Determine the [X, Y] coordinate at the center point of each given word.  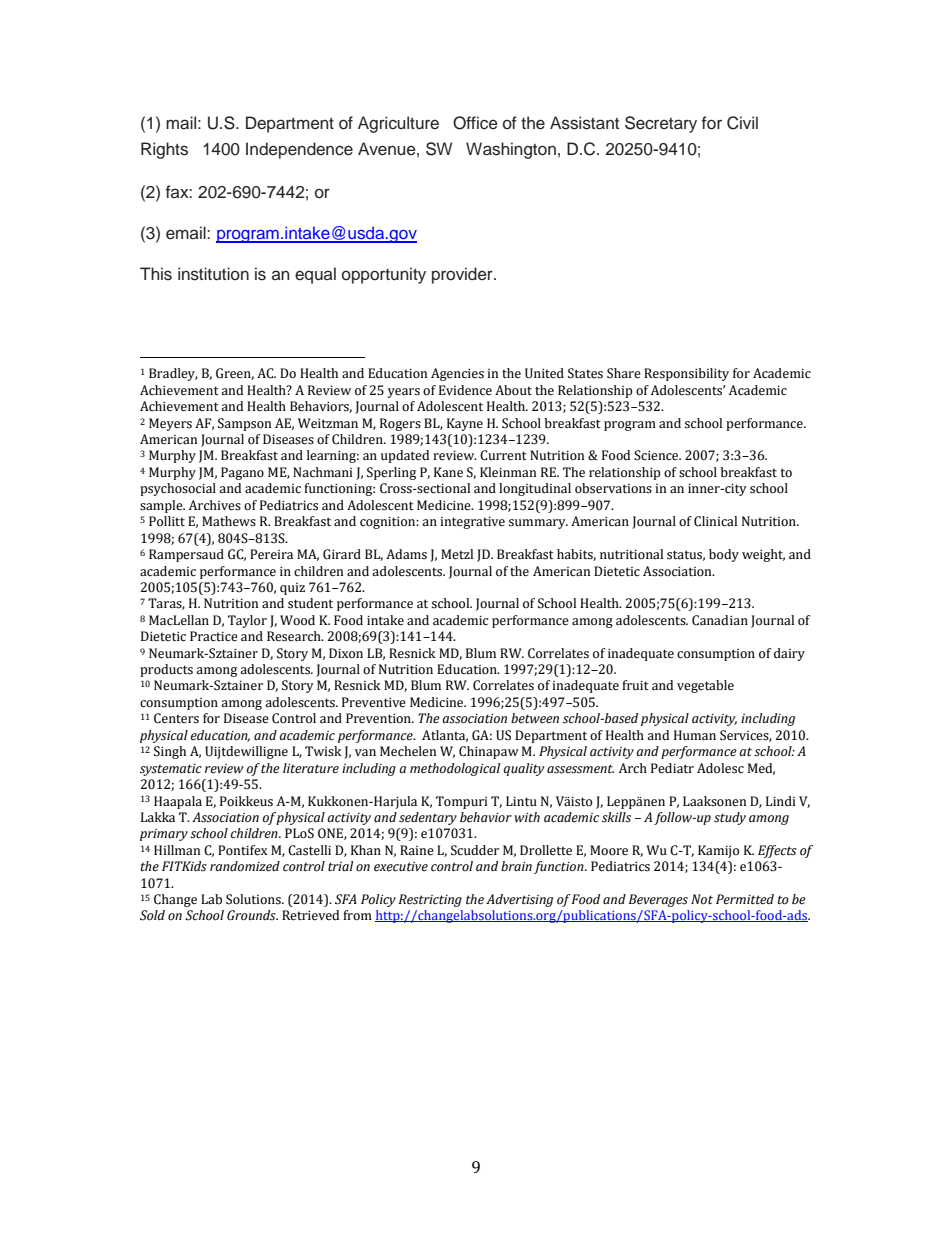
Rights [164, 150]
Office [475, 123]
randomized [245, 866]
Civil [742, 123]
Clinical [715, 521]
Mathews [229, 521]
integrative [472, 523]
